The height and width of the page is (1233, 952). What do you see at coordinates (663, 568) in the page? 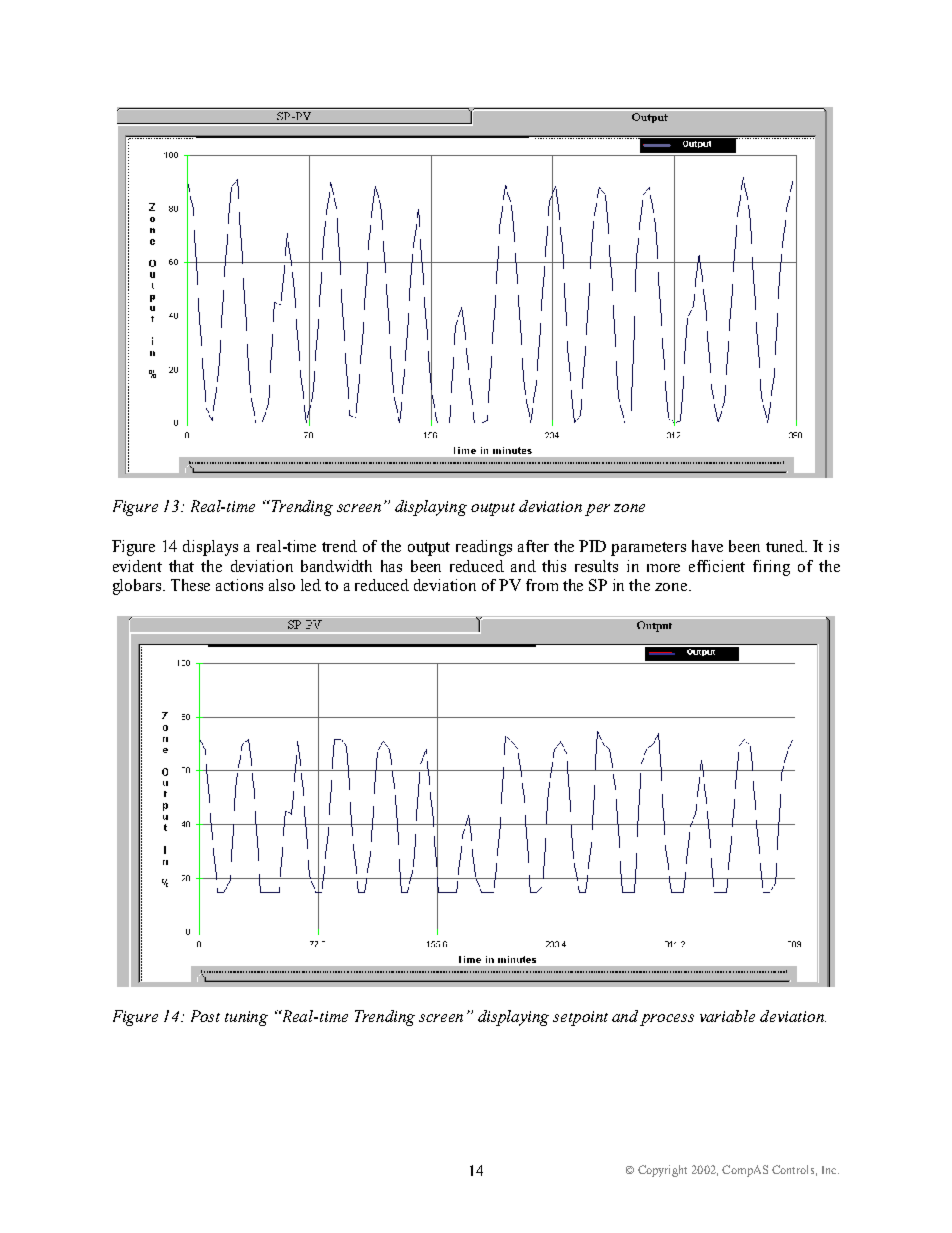
I see `more` at bounding box center [663, 568].
